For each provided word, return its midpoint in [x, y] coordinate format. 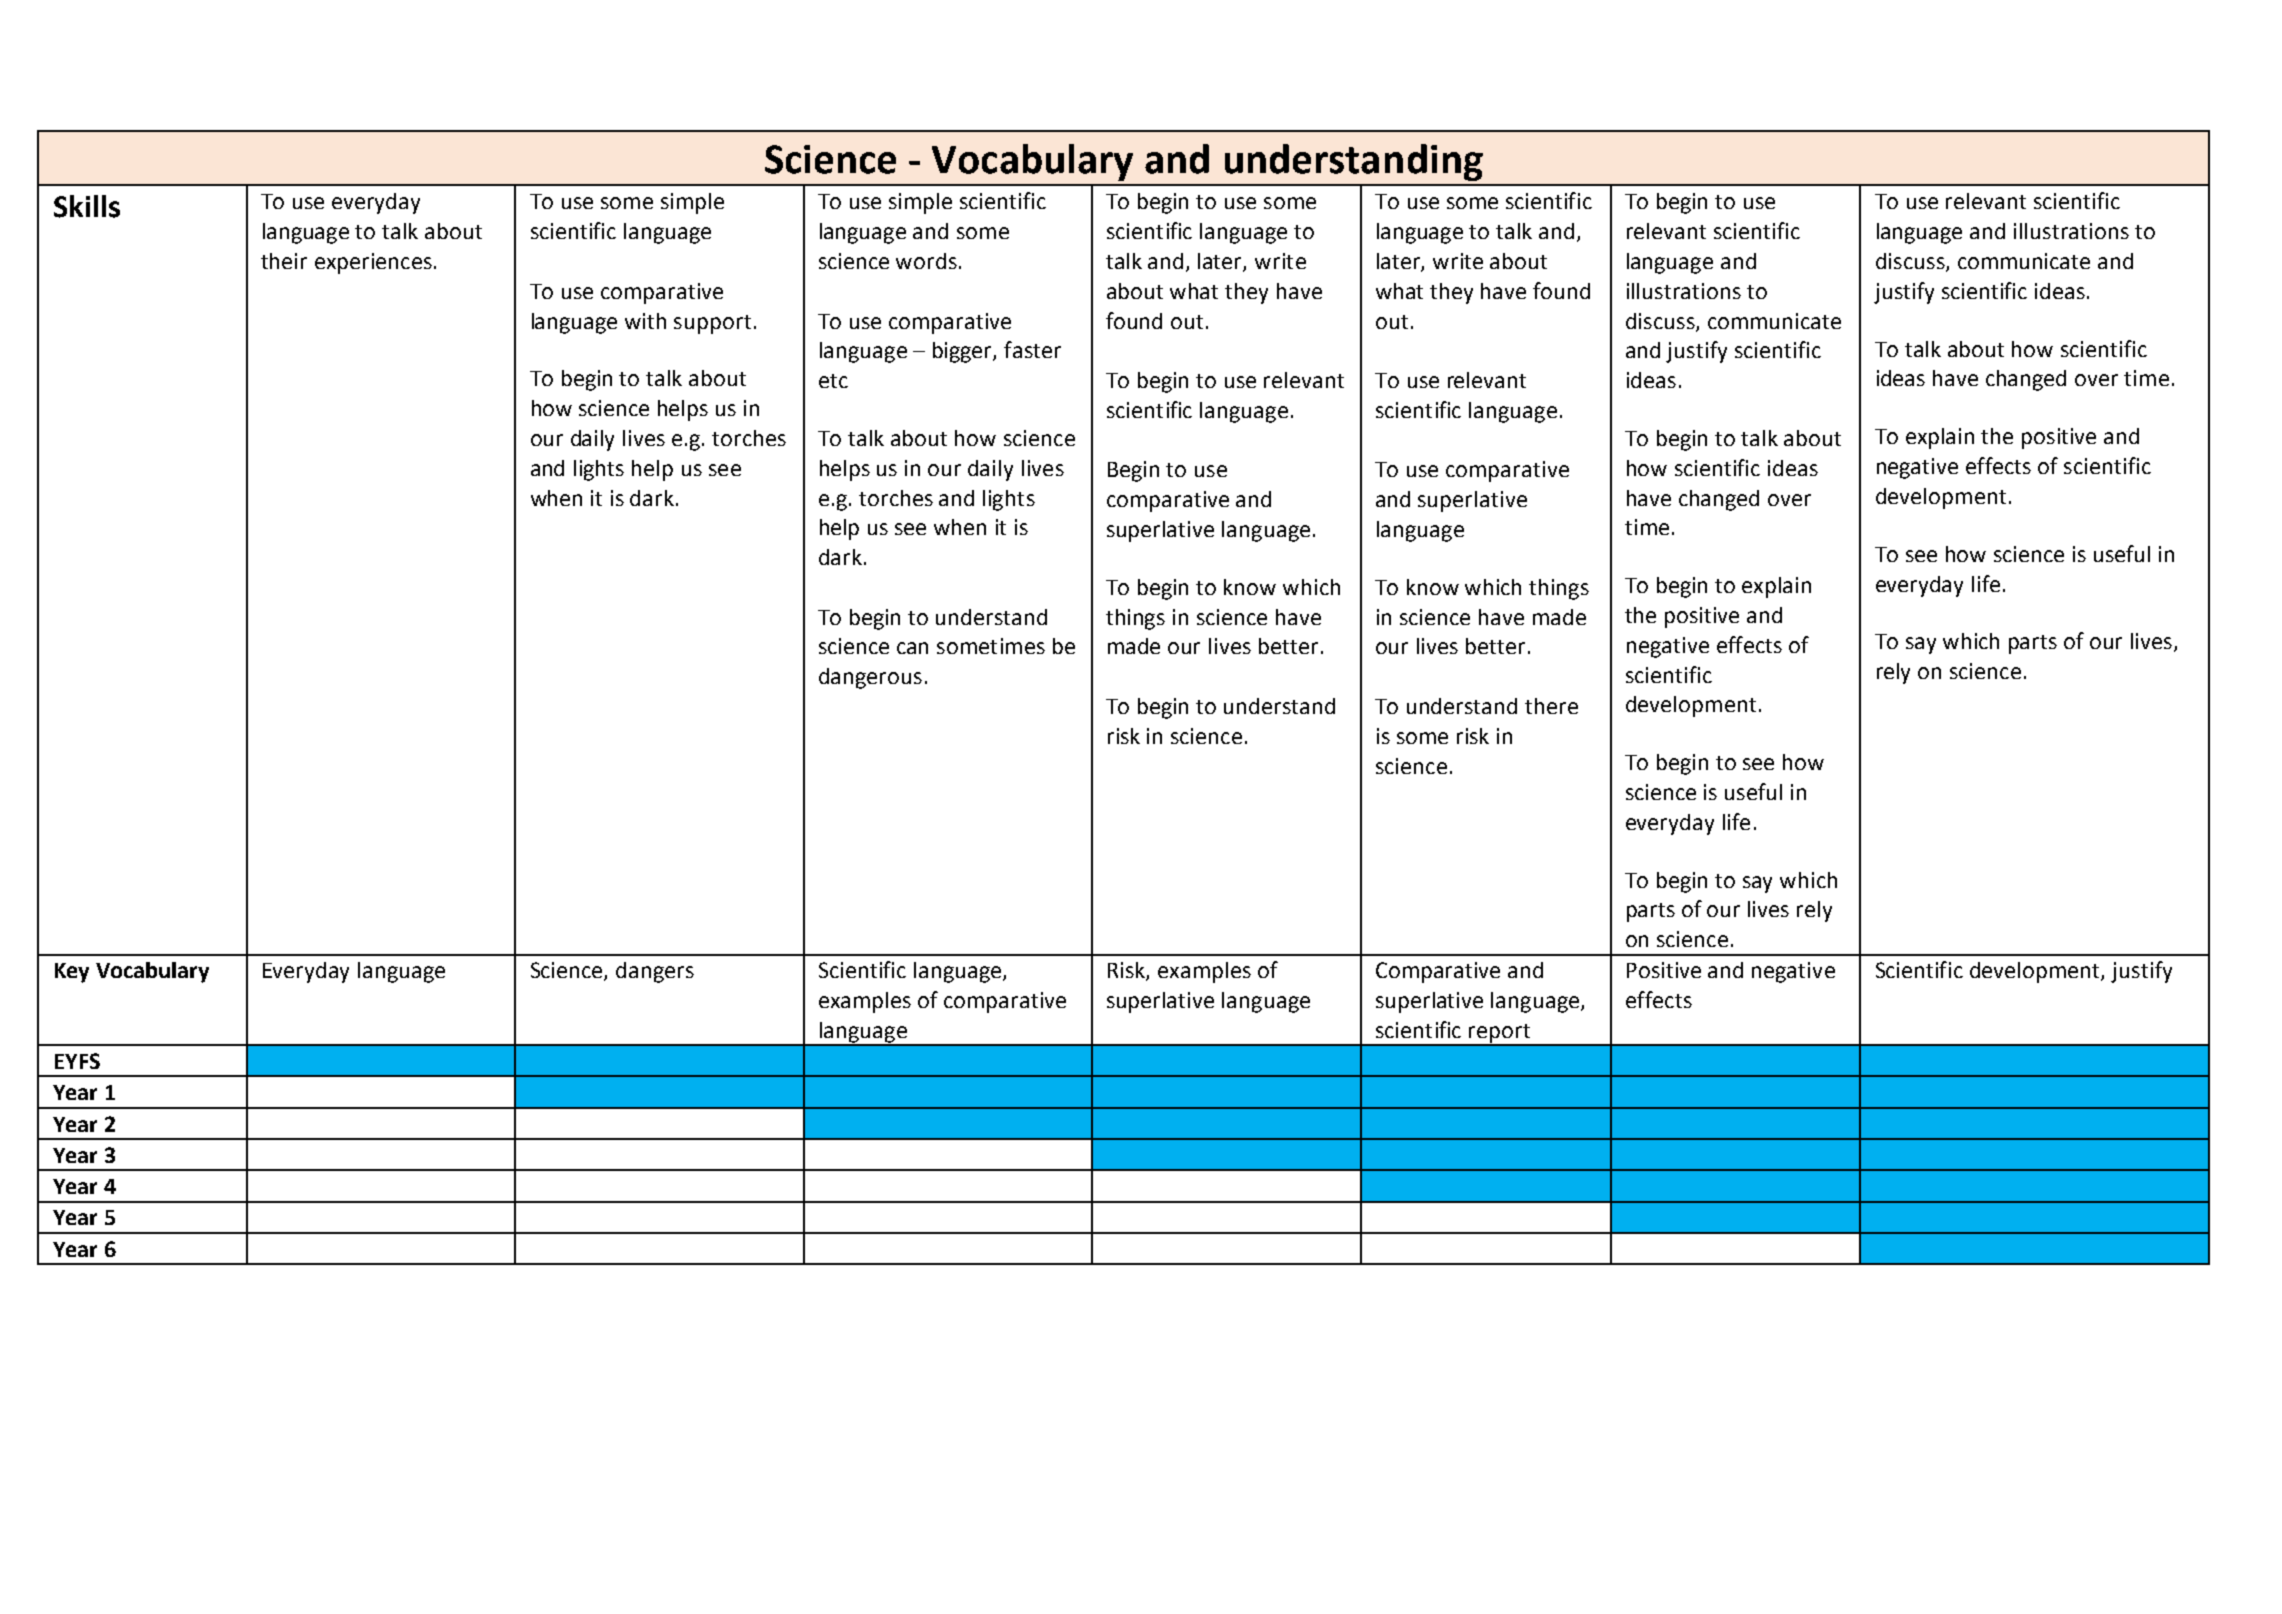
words [926, 261]
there [1551, 706]
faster [1032, 349]
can [912, 648]
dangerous [870, 678]
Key [72, 973]
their [284, 261]
